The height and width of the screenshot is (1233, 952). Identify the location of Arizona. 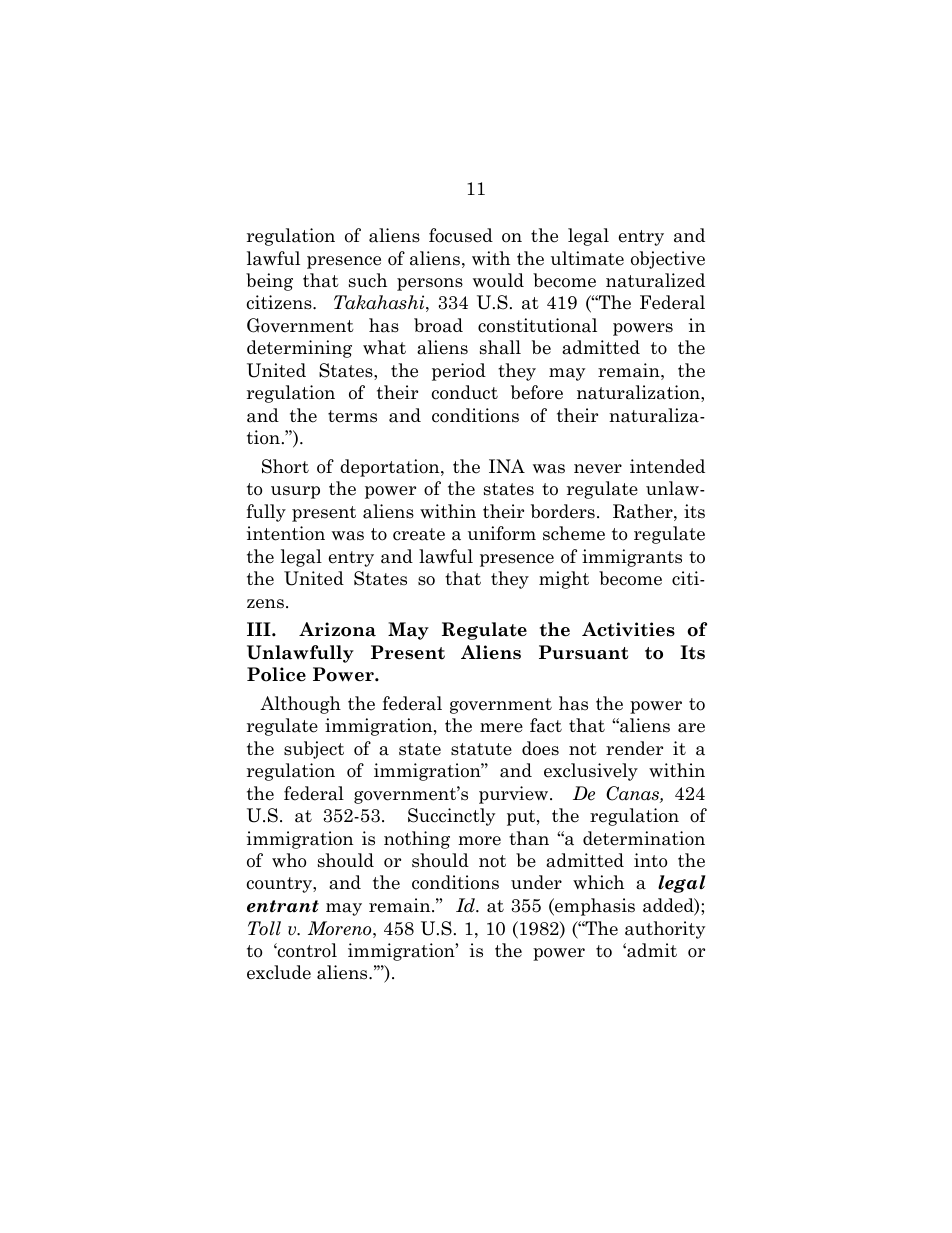
(337, 629).
